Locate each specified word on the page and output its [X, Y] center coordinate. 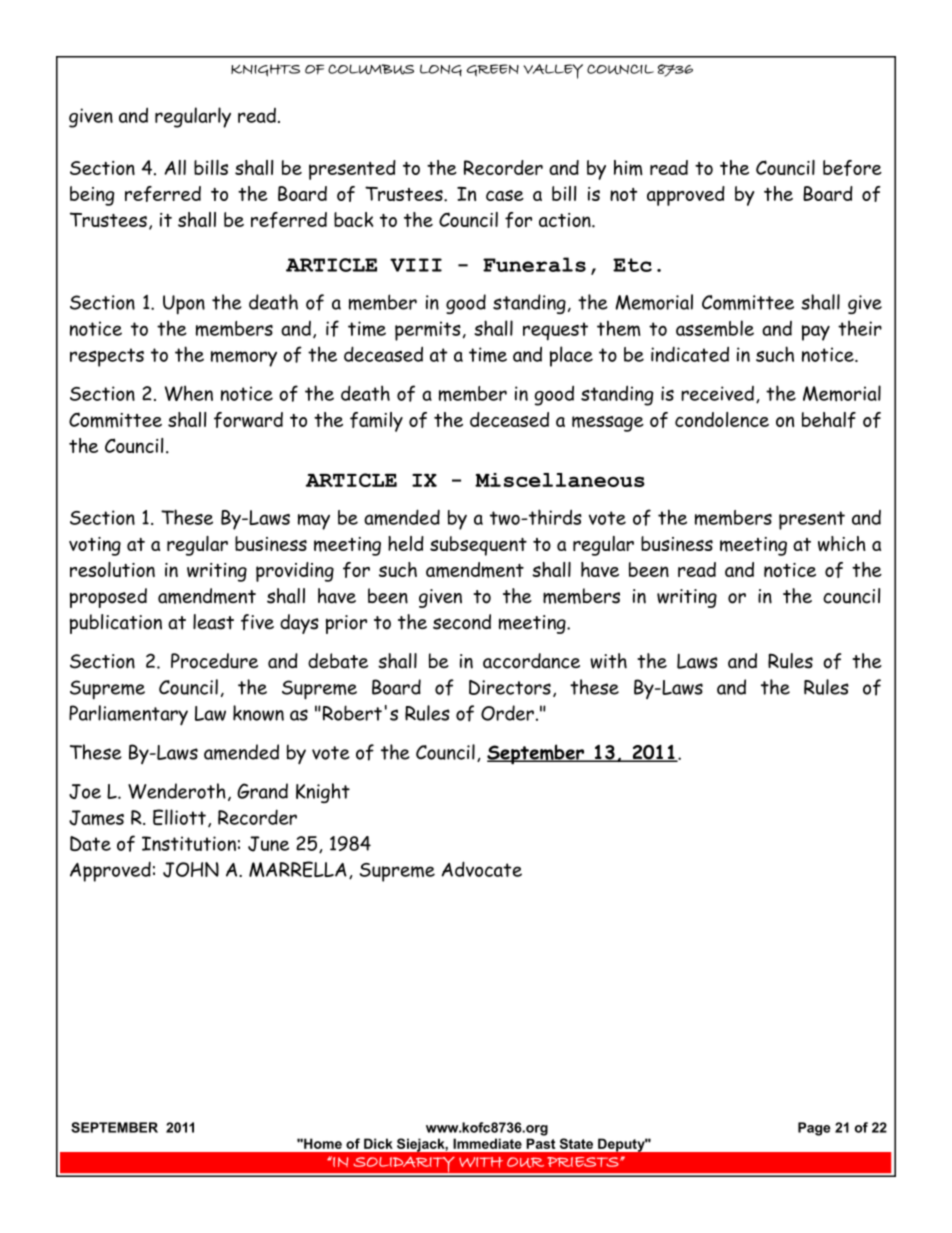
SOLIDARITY [404, 1165]
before [852, 168]
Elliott [179, 817]
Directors [510, 687]
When [189, 393]
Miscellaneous [560, 480]
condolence [722, 419]
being [92, 196]
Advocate [481, 869]
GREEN [492, 70]
